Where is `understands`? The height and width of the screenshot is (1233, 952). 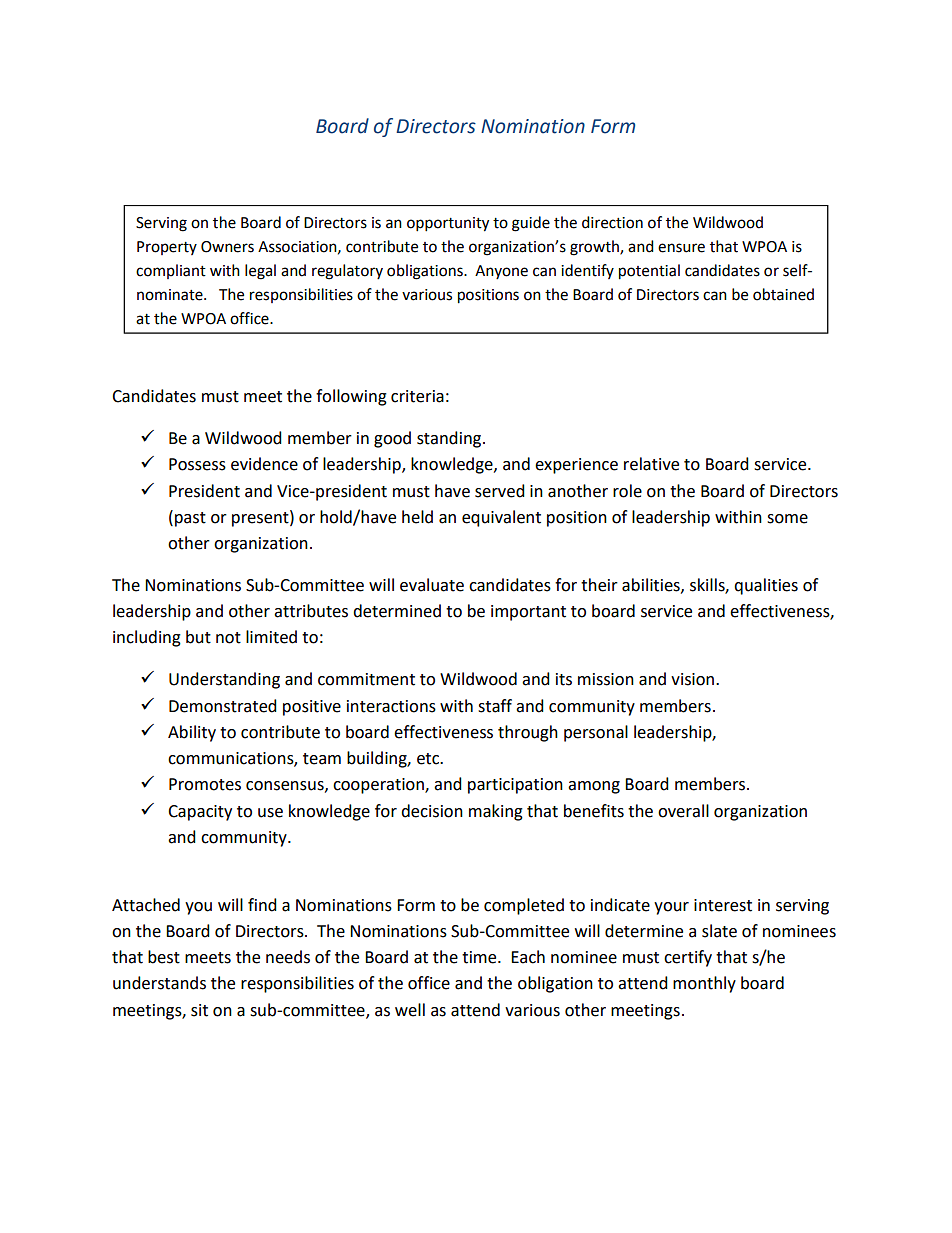
understands is located at coordinates (159, 983).
